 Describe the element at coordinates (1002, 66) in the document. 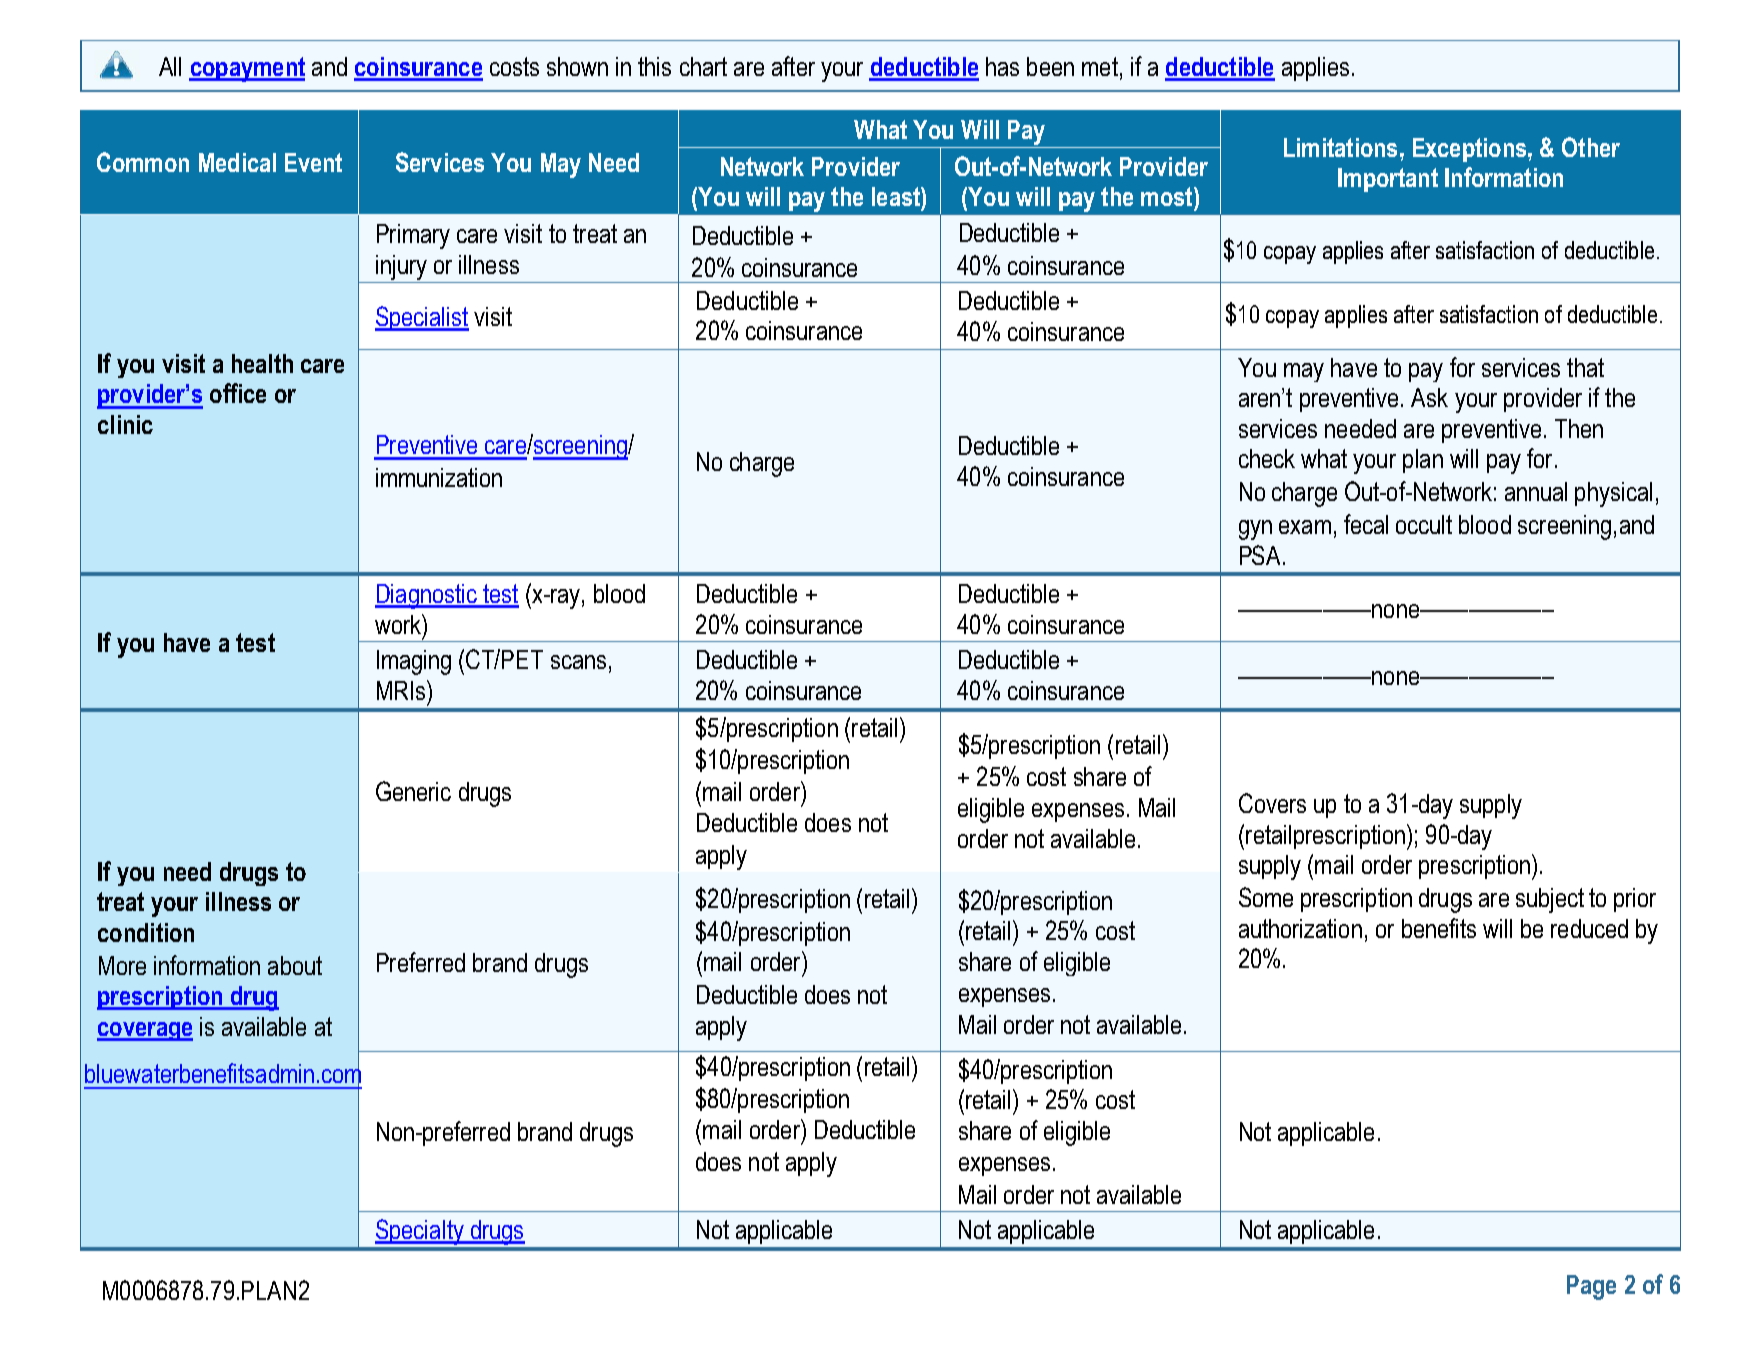

I see `has` at that location.
